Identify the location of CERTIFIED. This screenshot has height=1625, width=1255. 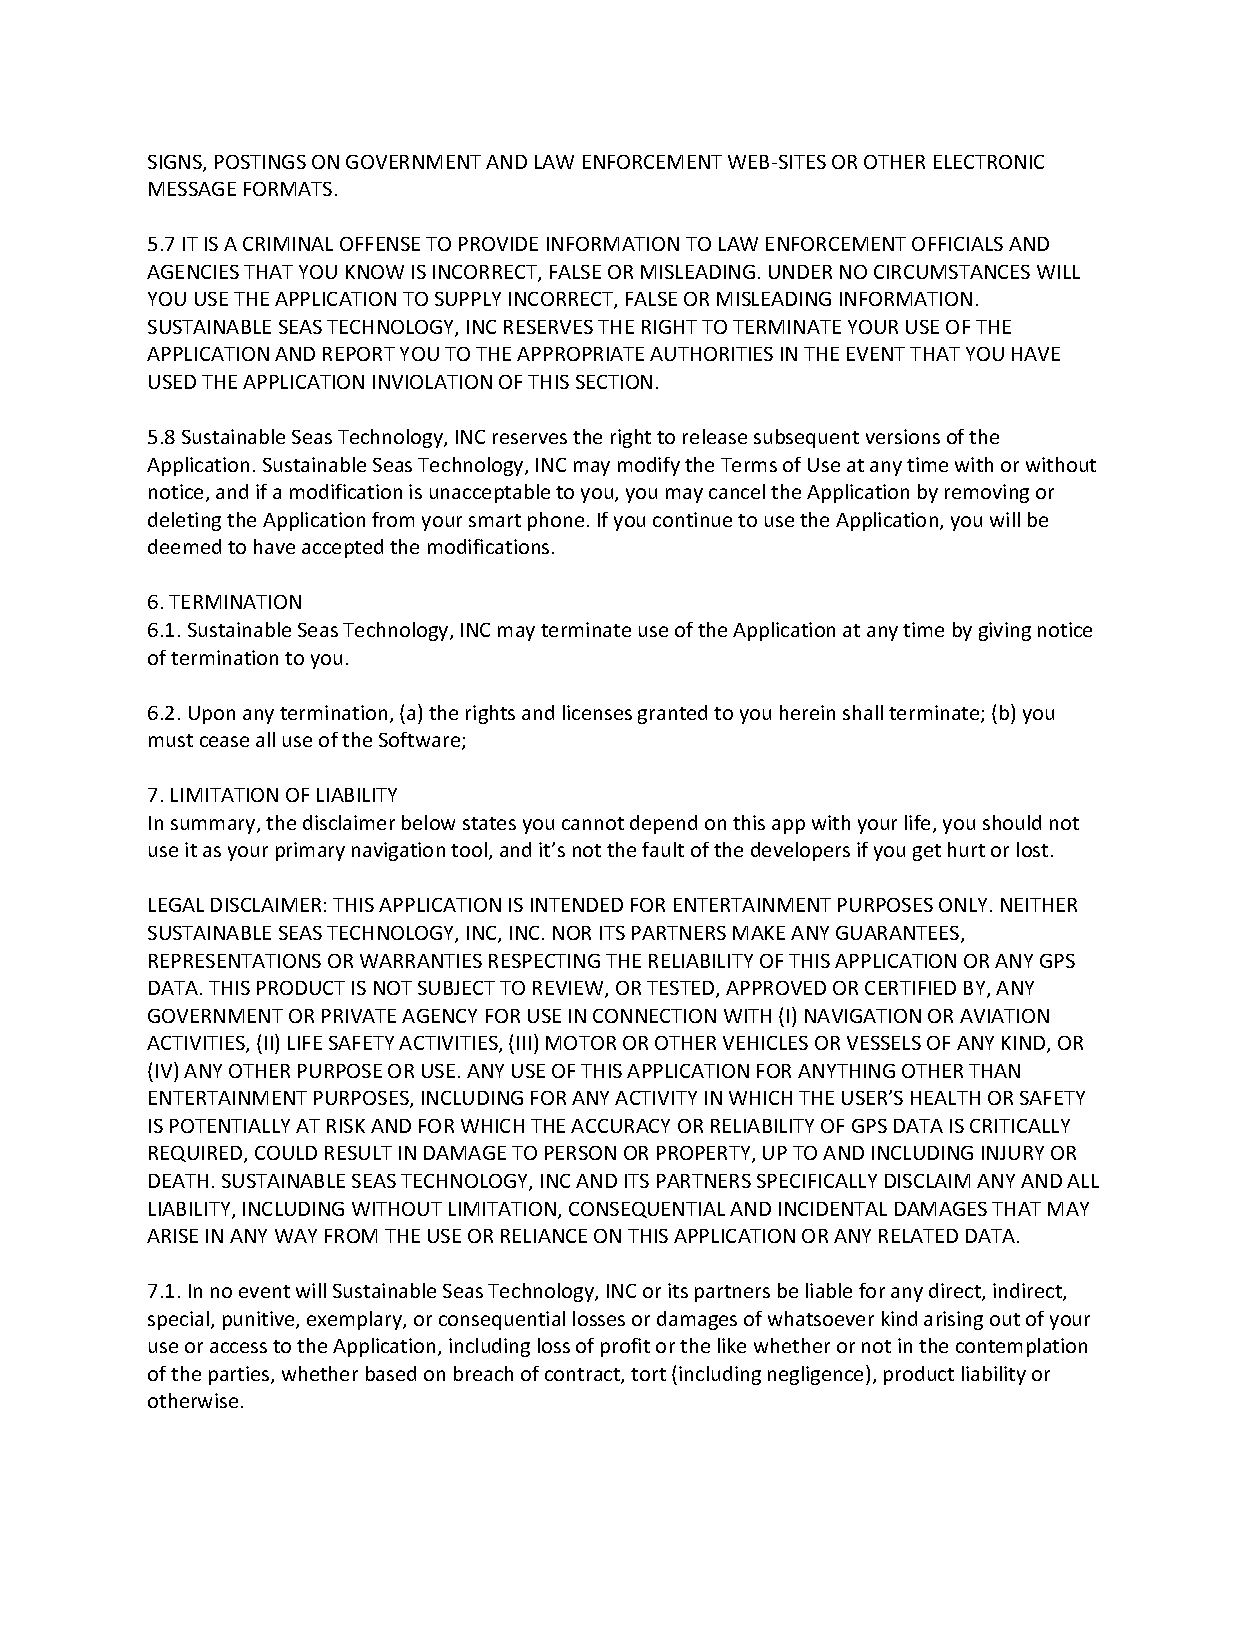
(910, 988).
